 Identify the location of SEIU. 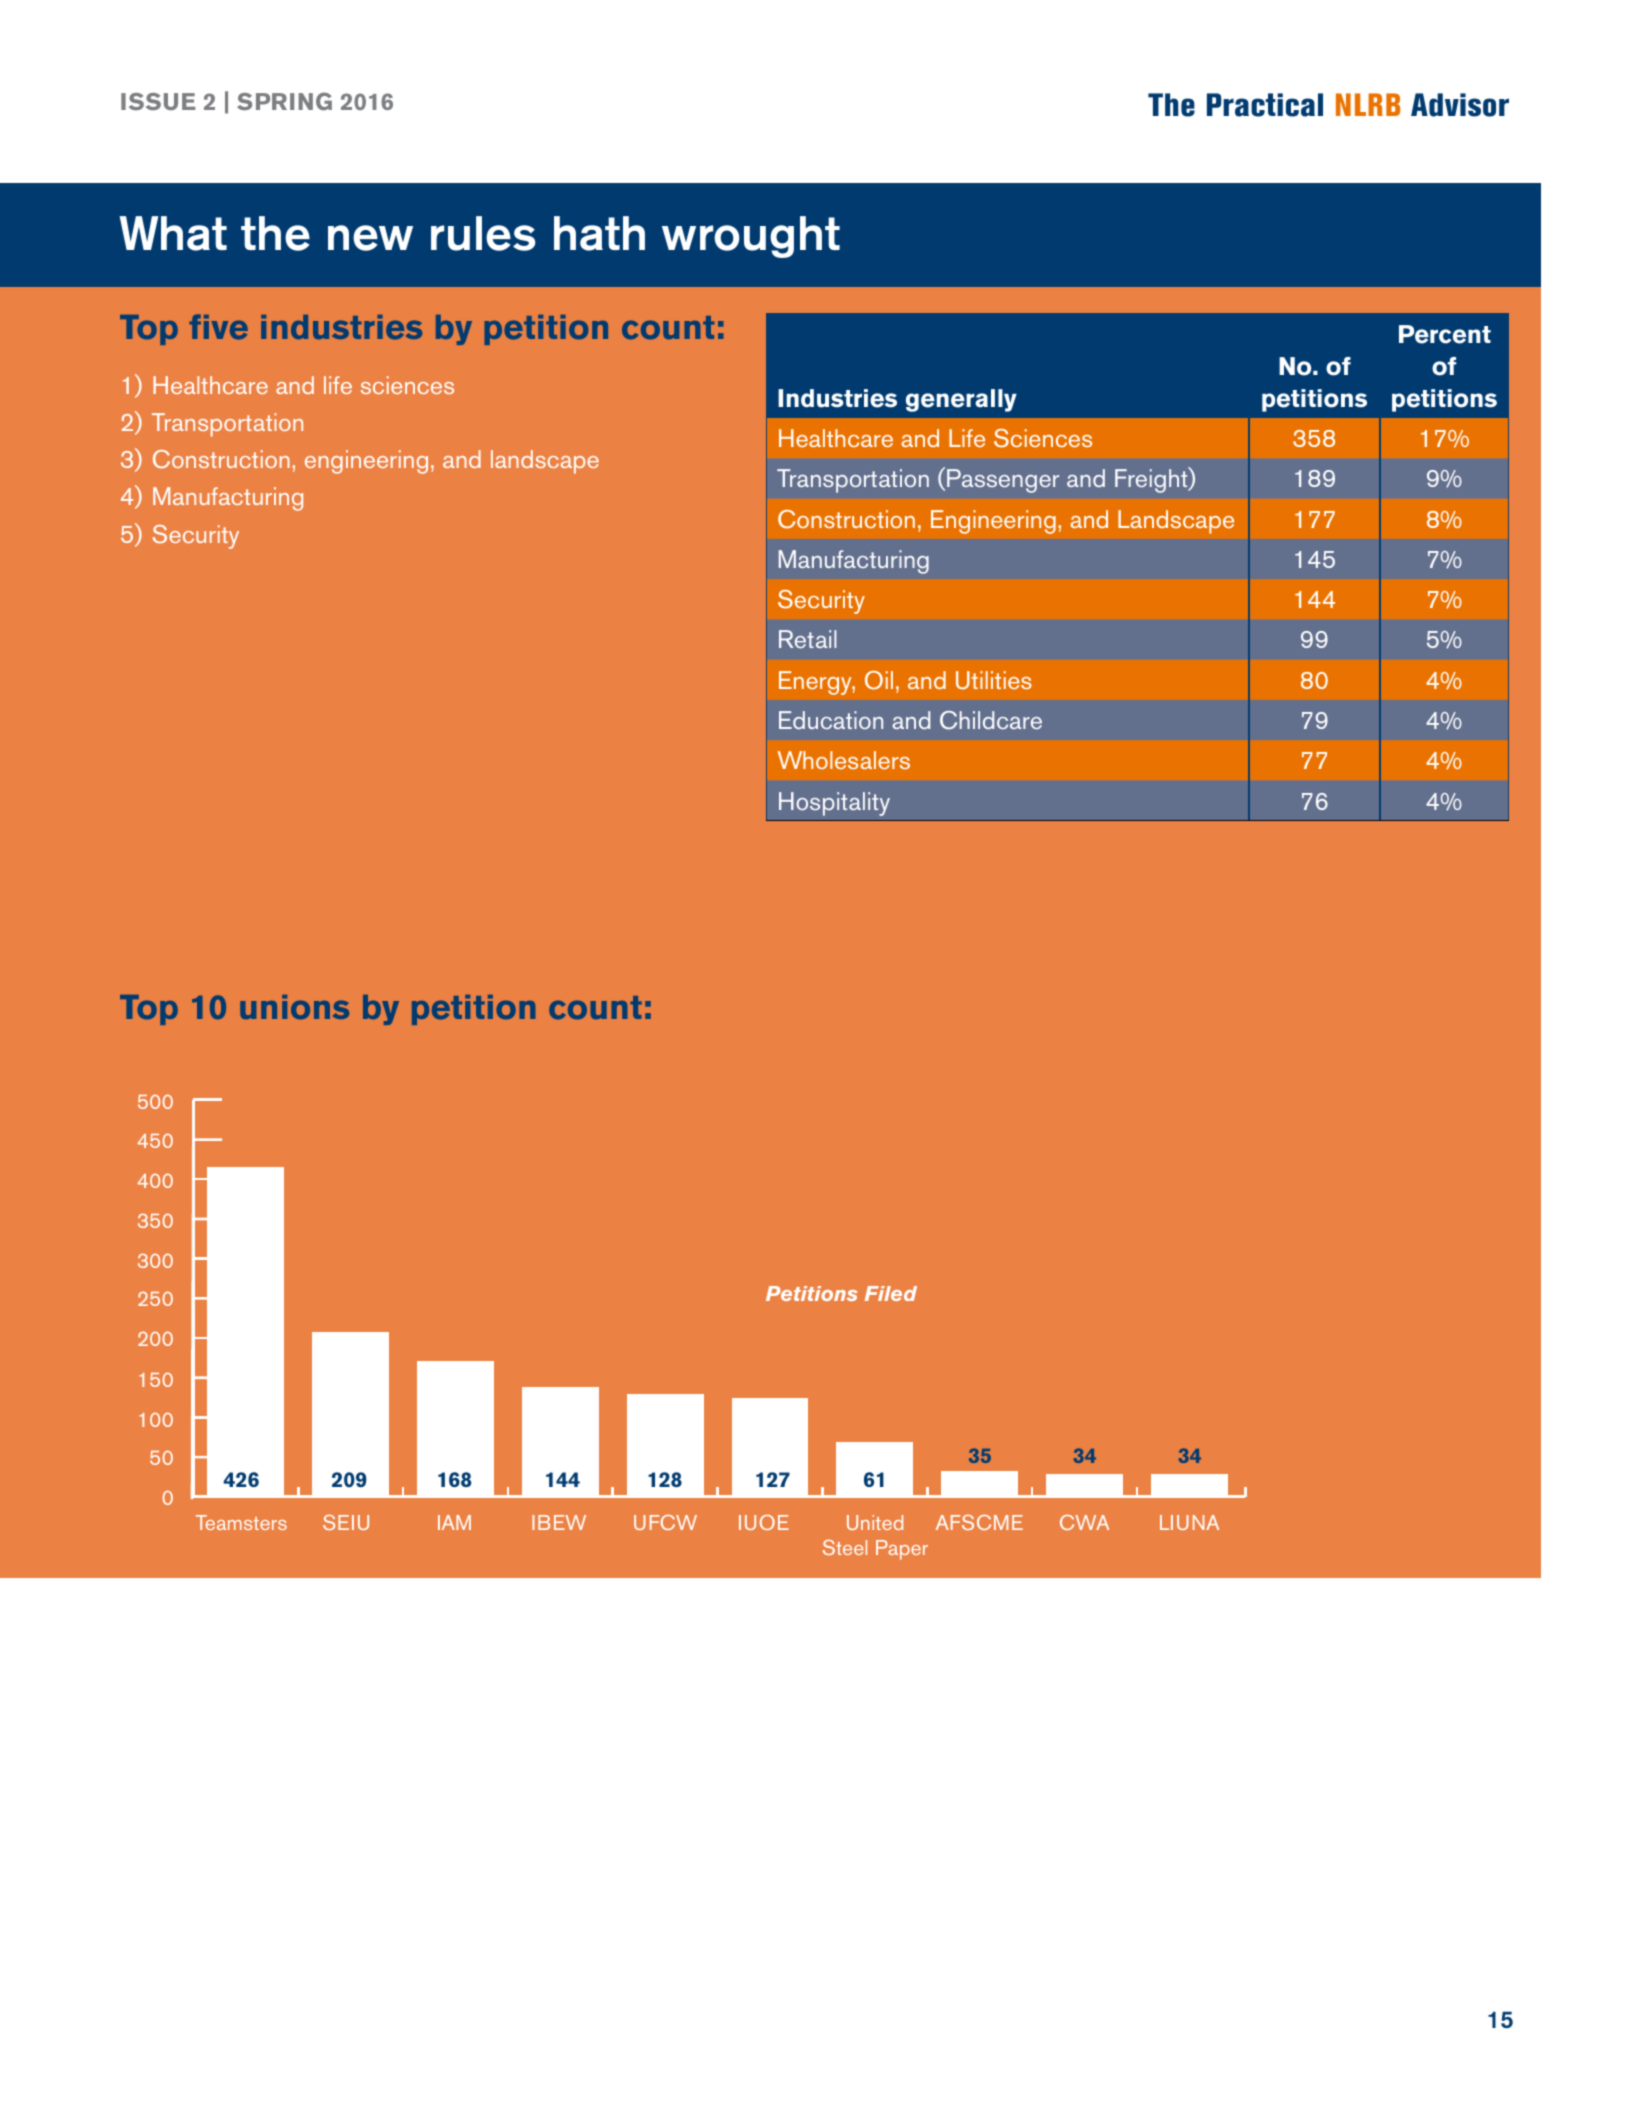
(346, 1522).
